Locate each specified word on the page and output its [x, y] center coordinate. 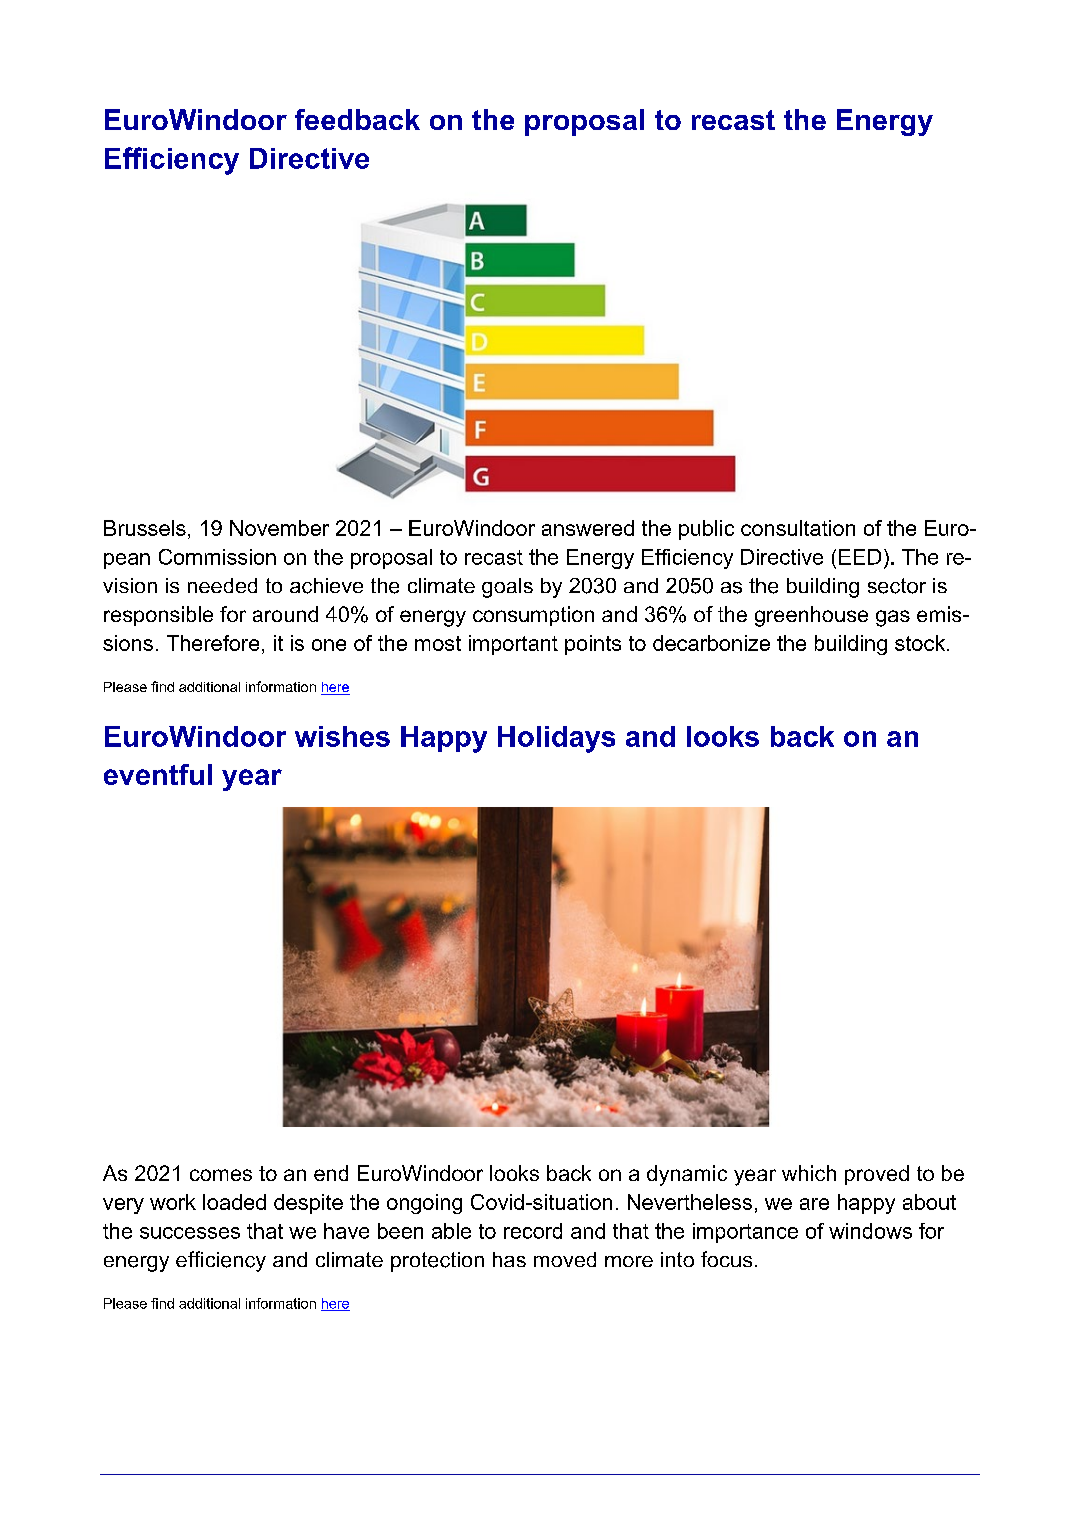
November [279, 528]
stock [921, 643]
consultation [798, 528]
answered [588, 528]
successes [190, 1233]
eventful [158, 774]
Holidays [556, 739]
